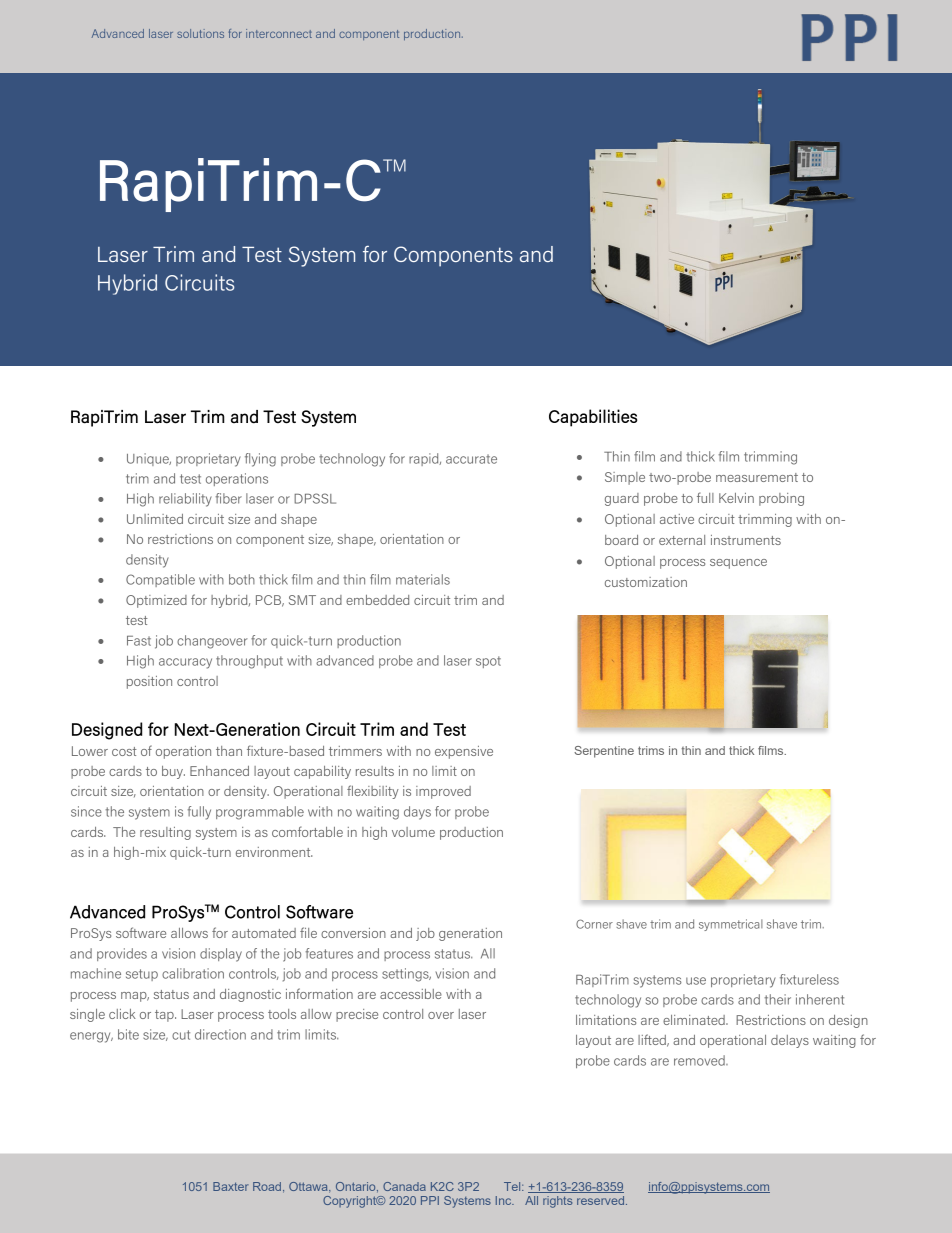  I want to click on measurement, so click(757, 477).
